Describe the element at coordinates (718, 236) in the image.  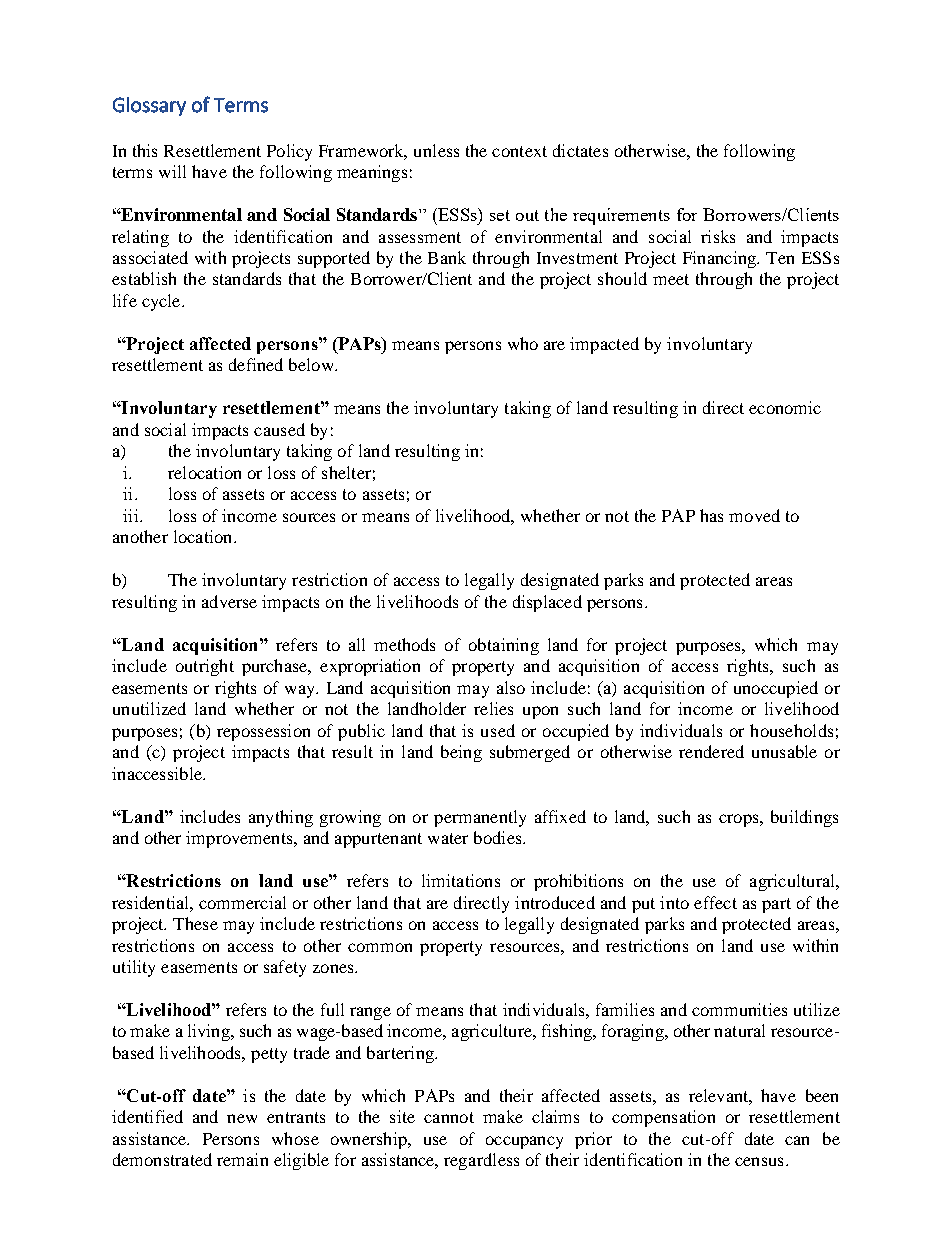
I see `risks` at that location.
